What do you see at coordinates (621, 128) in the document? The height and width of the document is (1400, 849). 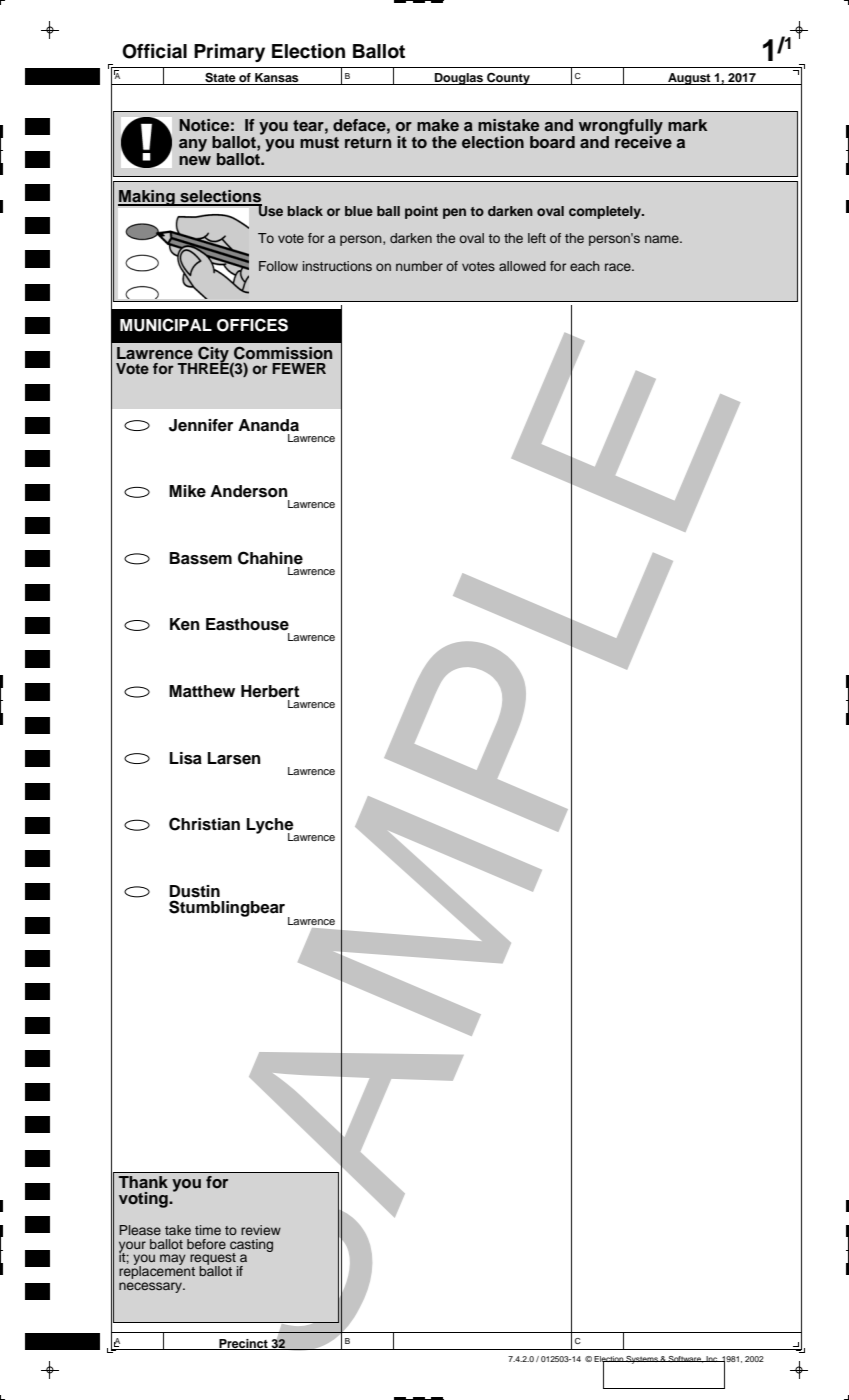 I see `wrongfully` at bounding box center [621, 128].
